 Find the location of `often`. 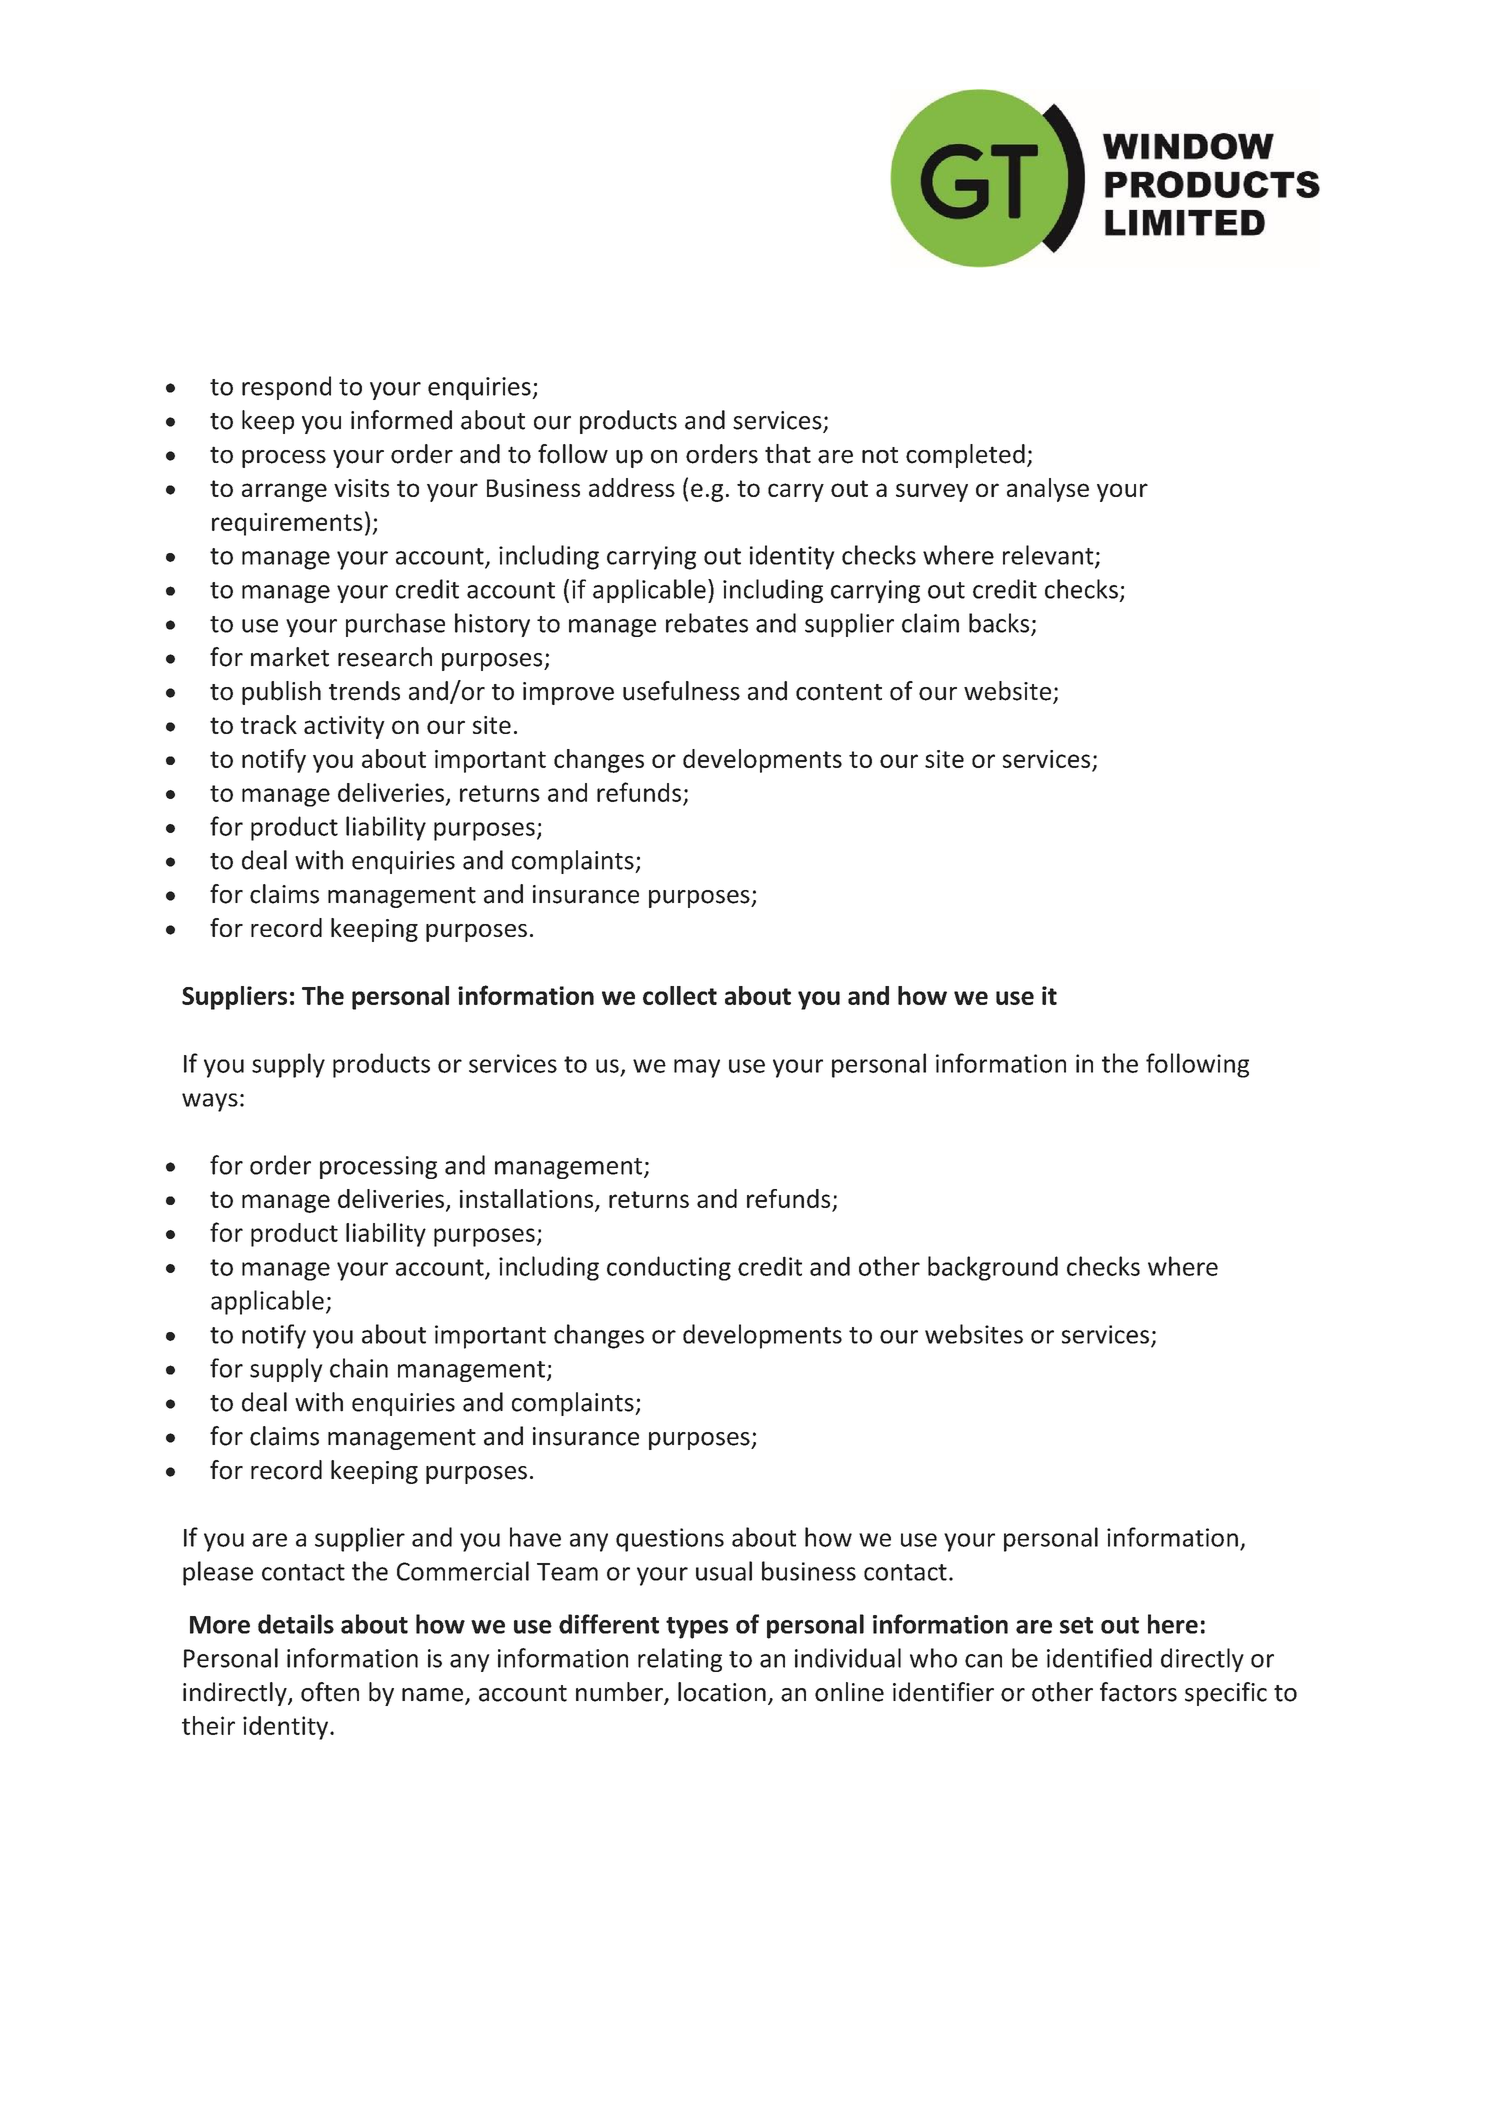

often is located at coordinates (330, 1692).
